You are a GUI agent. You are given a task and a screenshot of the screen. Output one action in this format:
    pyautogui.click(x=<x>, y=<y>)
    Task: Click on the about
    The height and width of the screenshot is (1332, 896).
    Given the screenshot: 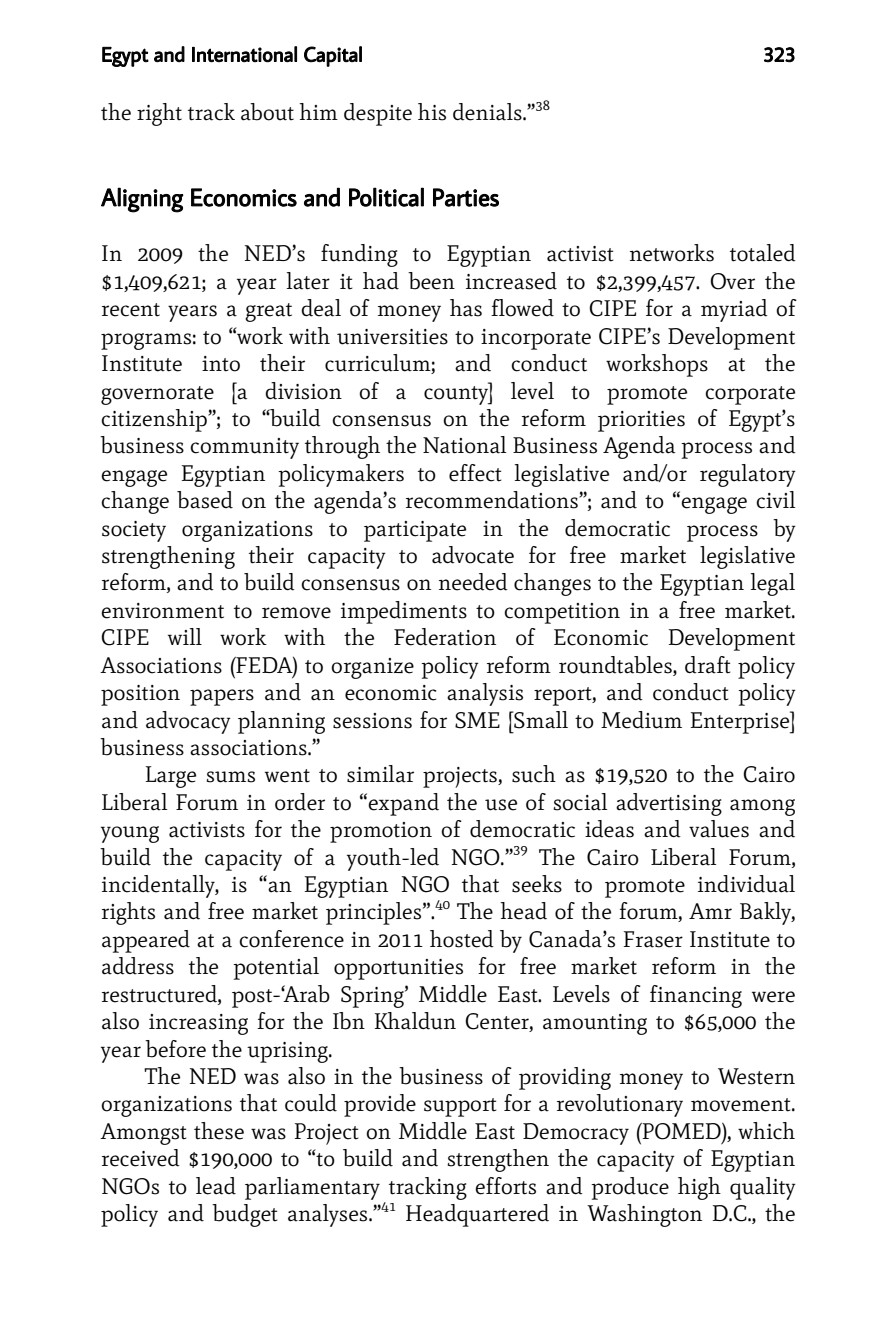 What is the action you would take?
    pyautogui.click(x=267, y=112)
